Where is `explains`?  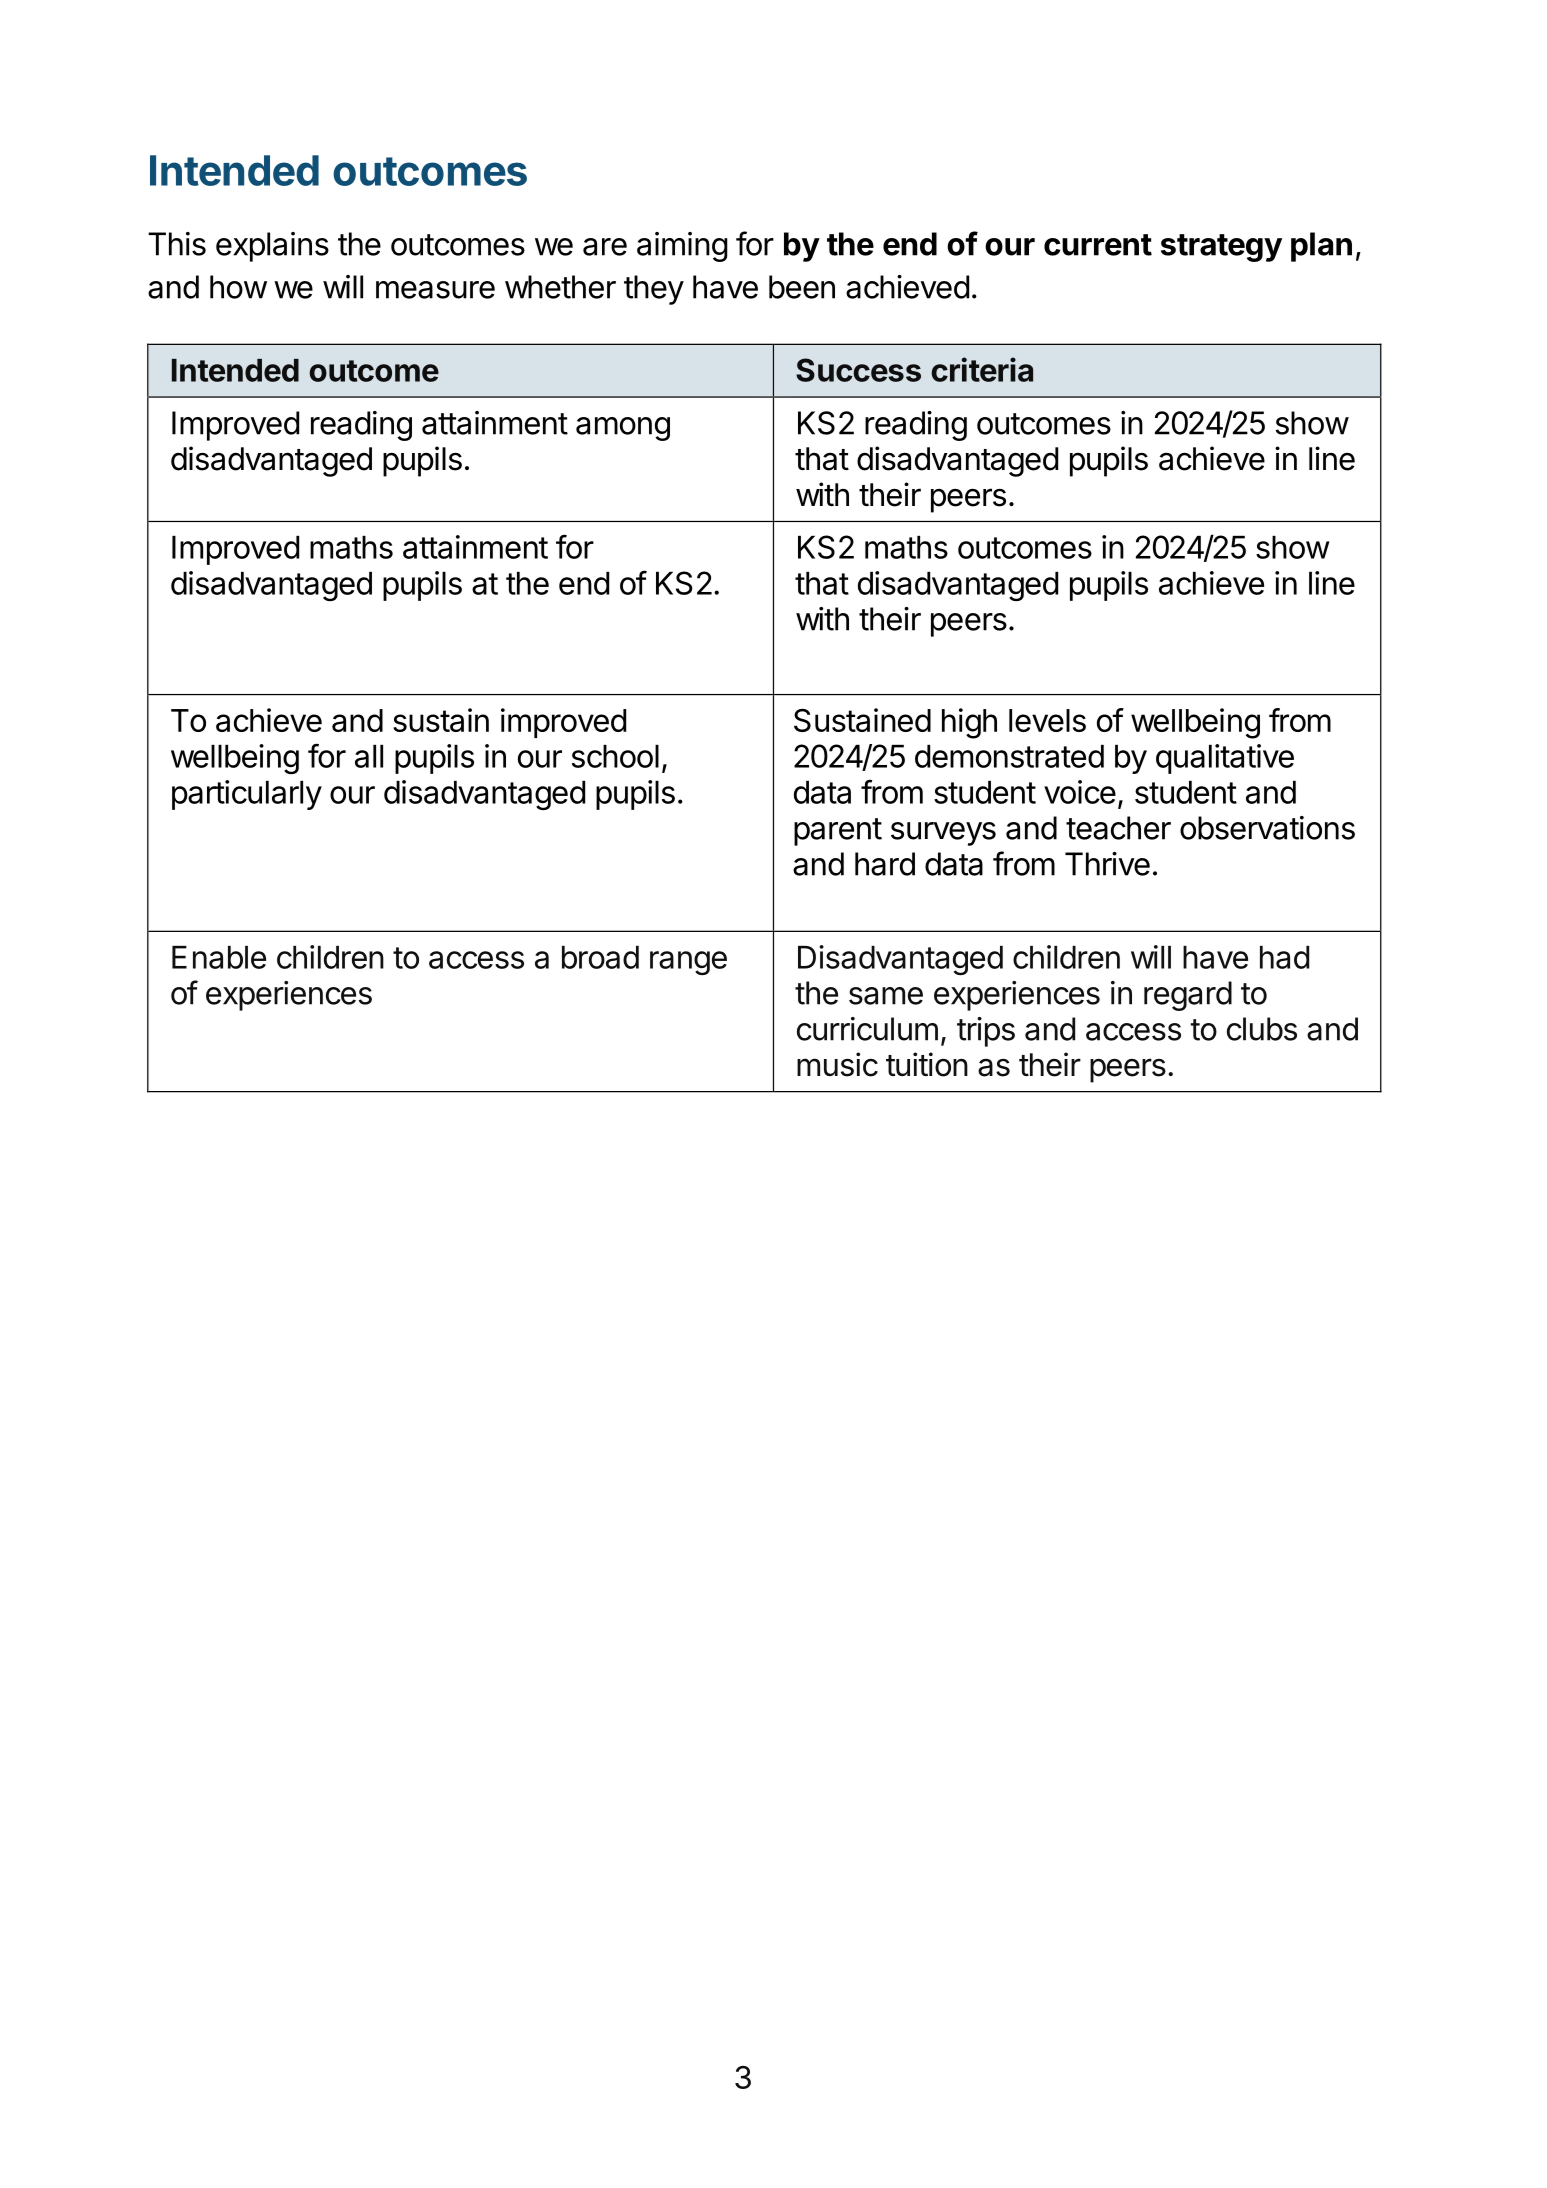 explains is located at coordinates (272, 247).
